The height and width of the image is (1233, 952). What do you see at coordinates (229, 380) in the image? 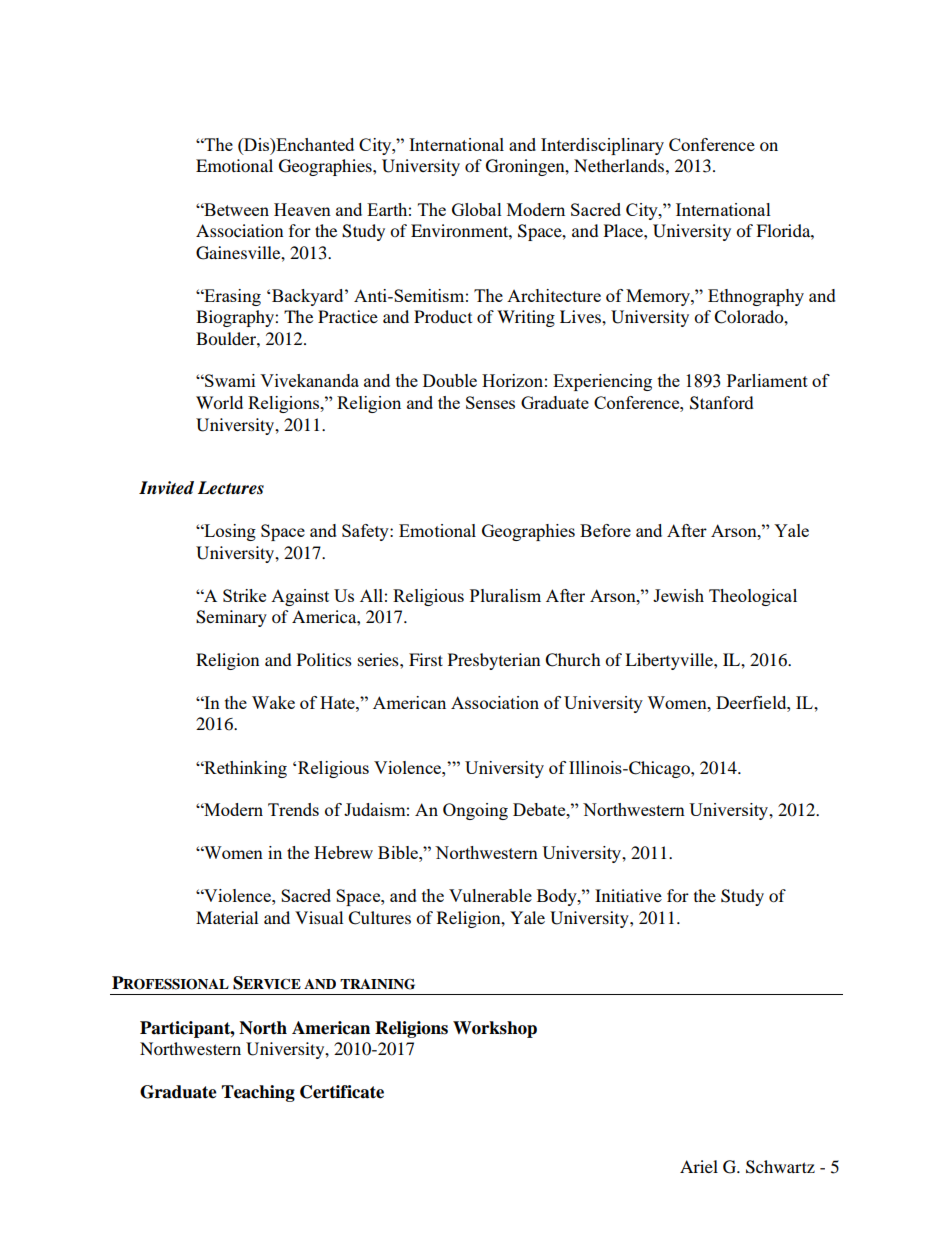
I see `Swami` at bounding box center [229, 380].
